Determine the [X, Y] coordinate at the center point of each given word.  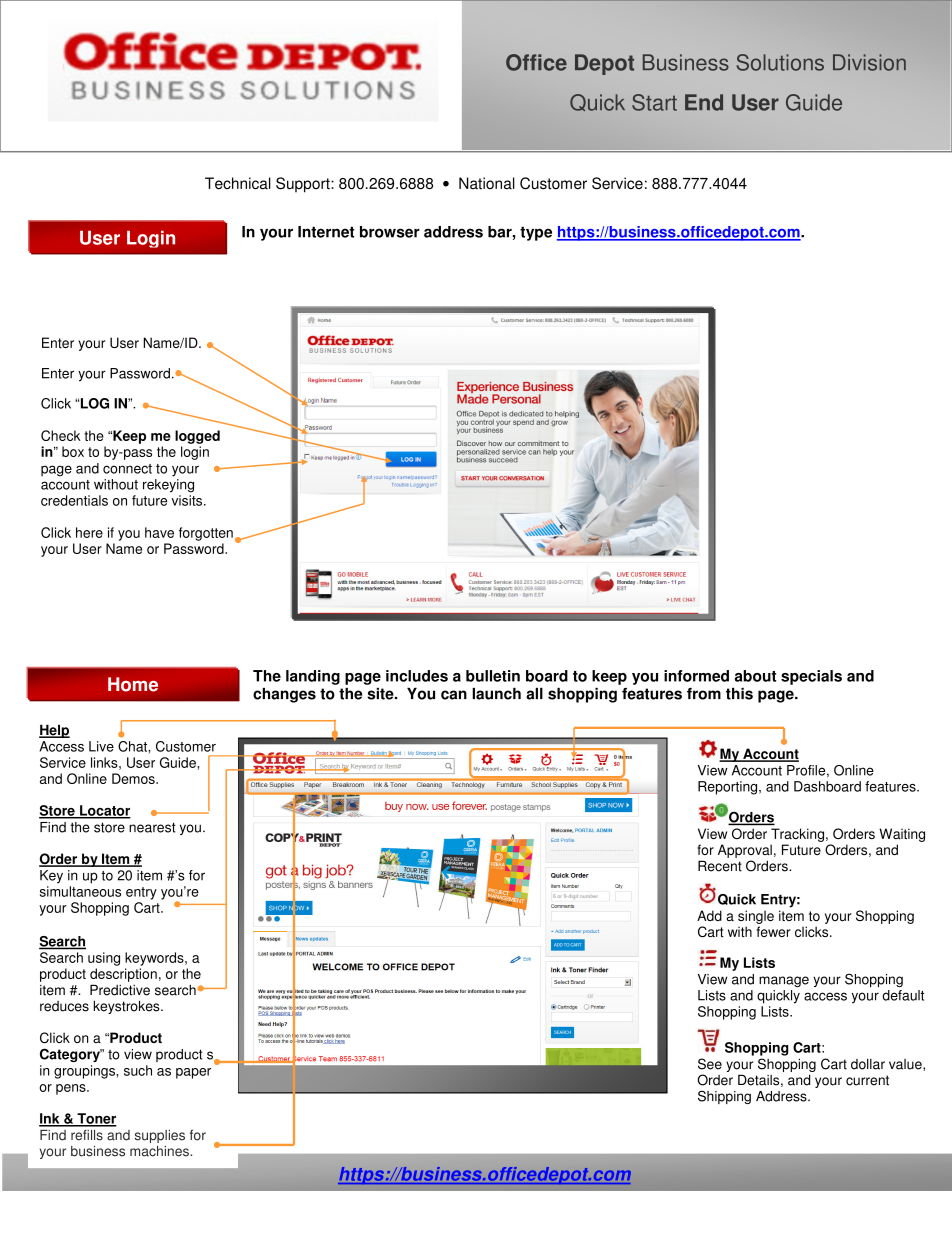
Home [133, 684]
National [487, 183]
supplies [160, 1136]
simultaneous [80, 891]
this [739, 694]
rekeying [168, 486]
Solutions [780, 62]
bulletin [493, 676]
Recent [720, 866]
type [536, 233]
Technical [238, 183]
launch [496, 694]
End [704, 102]
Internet [326, 232]
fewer [774, 931]
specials [811, 677]
